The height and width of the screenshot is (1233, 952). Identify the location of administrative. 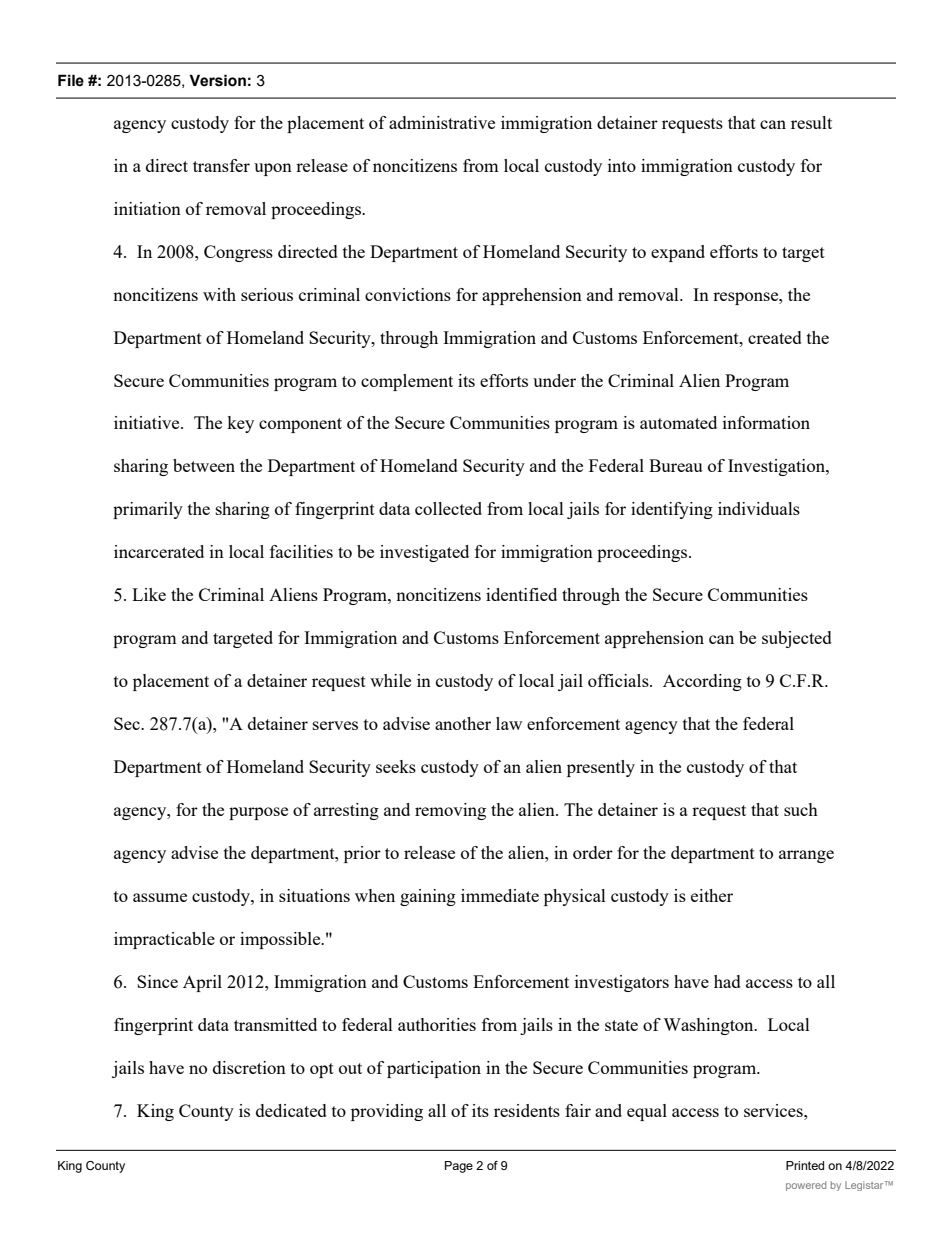
(442, 122).
